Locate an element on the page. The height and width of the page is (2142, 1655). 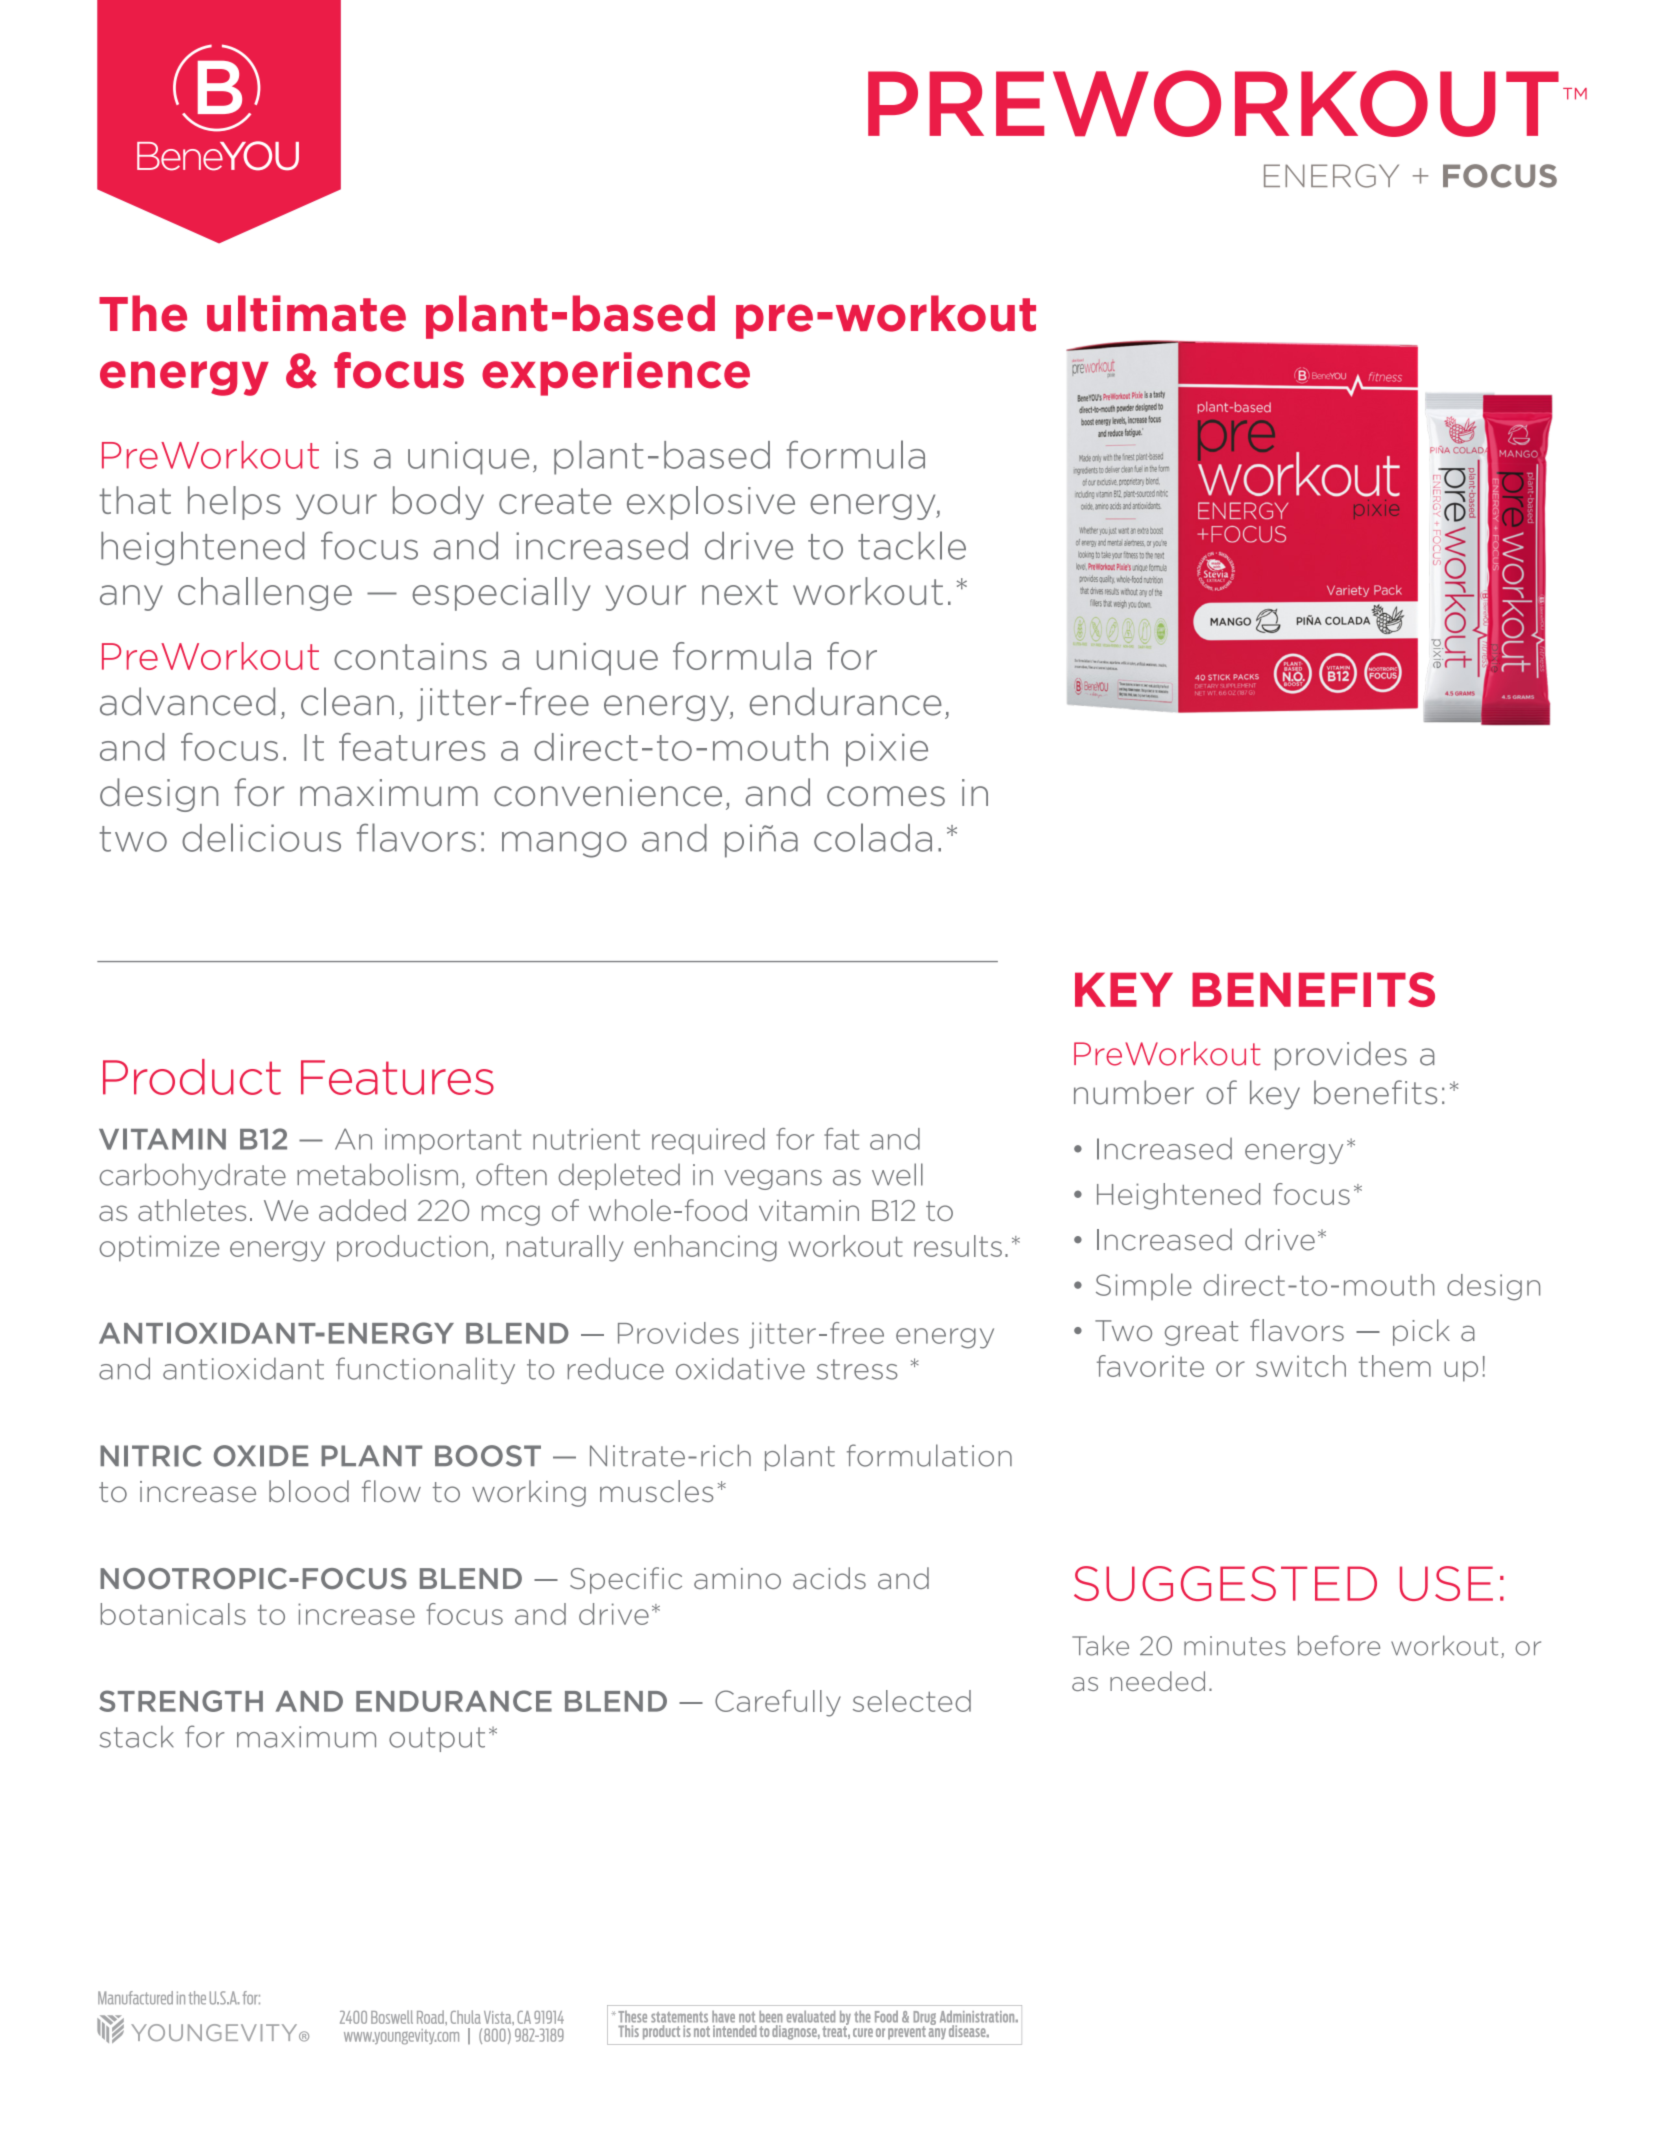
pixie is located at coordinates (887, 750).
